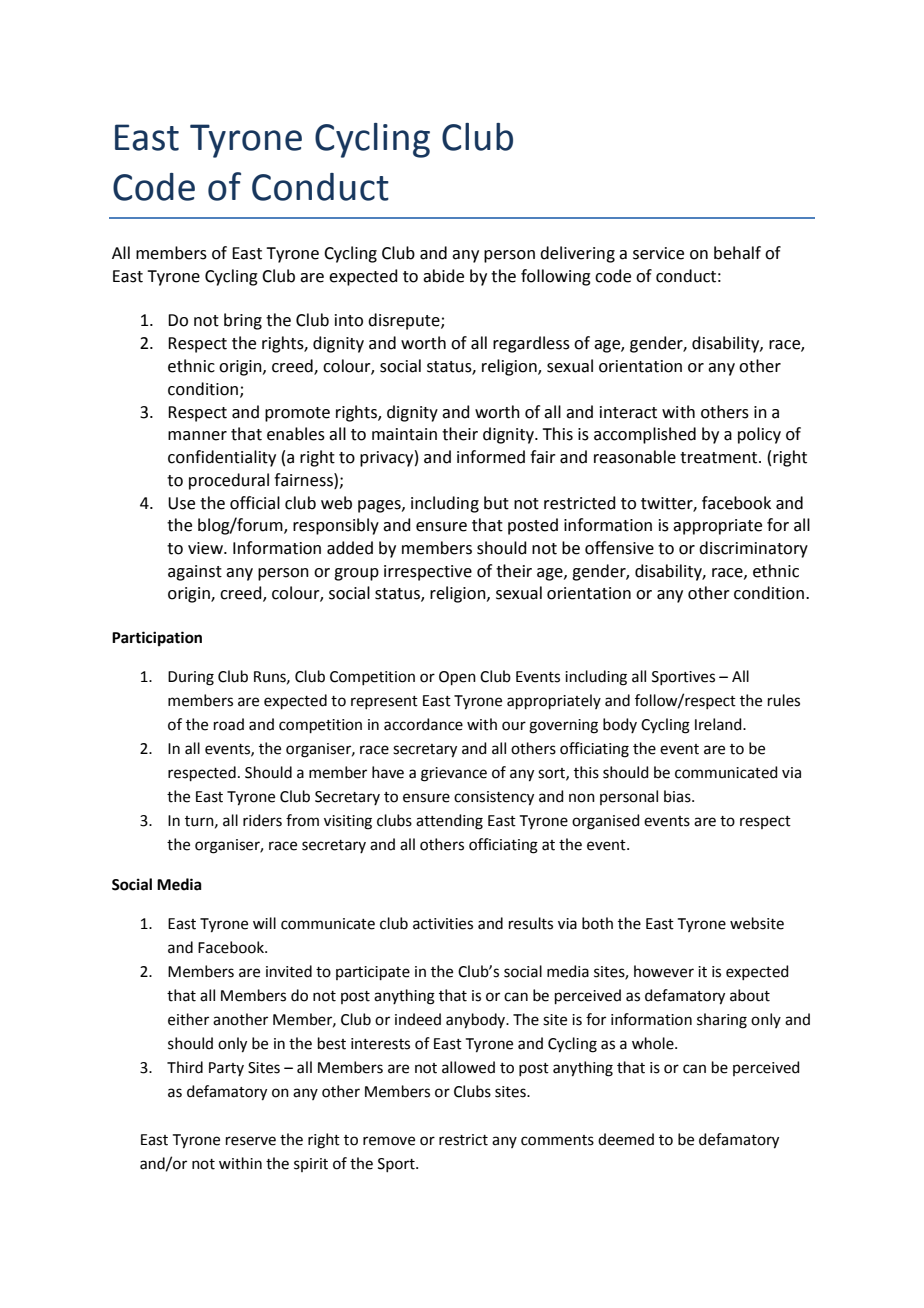 This document has height=1308, width=924. Describe the element at coordinates (443, 276) in the document. I see `abide` at that location.
